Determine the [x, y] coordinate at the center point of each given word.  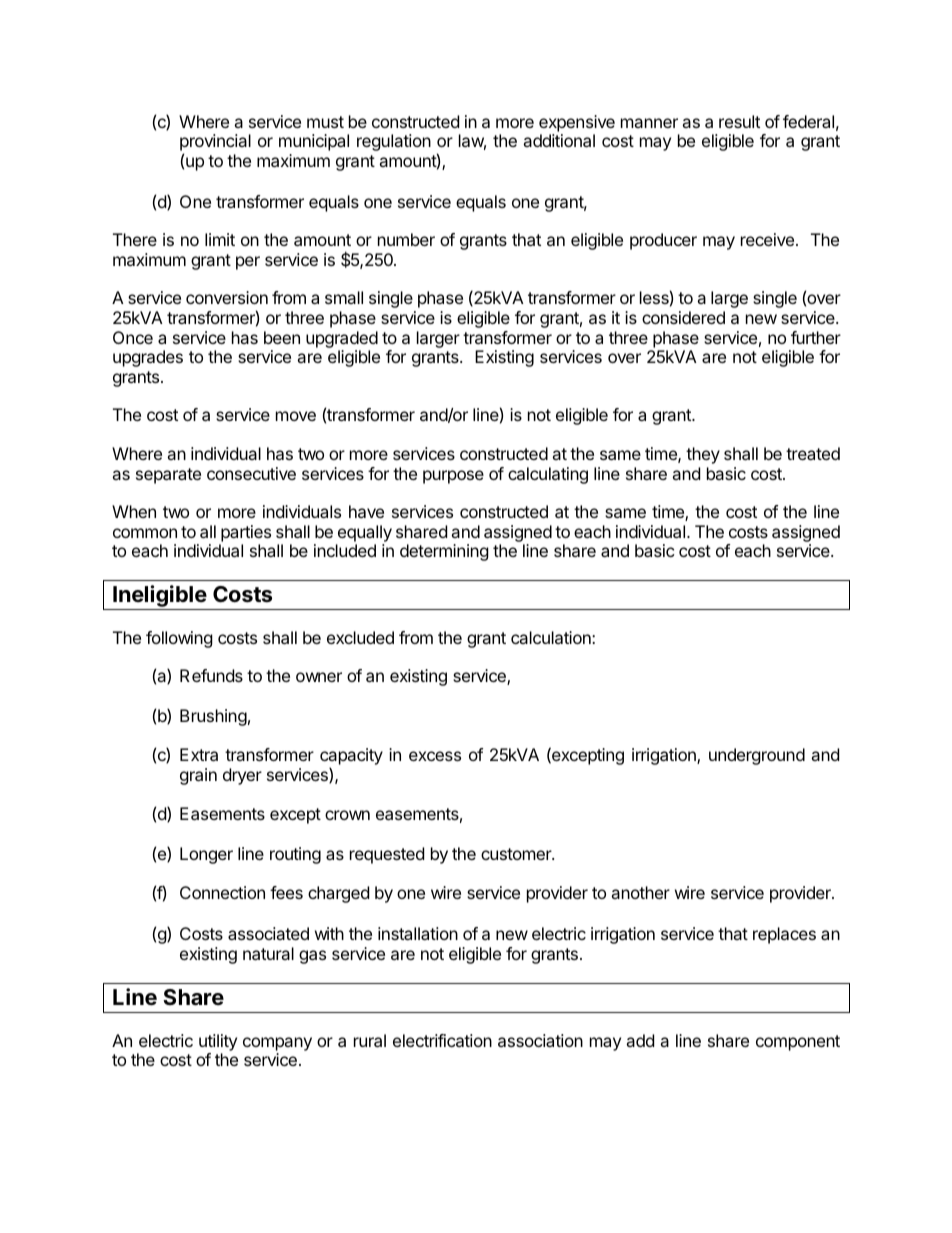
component [798, 1043]
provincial [215, 144]
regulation [394, 142]
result [739, 121]
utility [218, 1042]
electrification [442, 1040]
